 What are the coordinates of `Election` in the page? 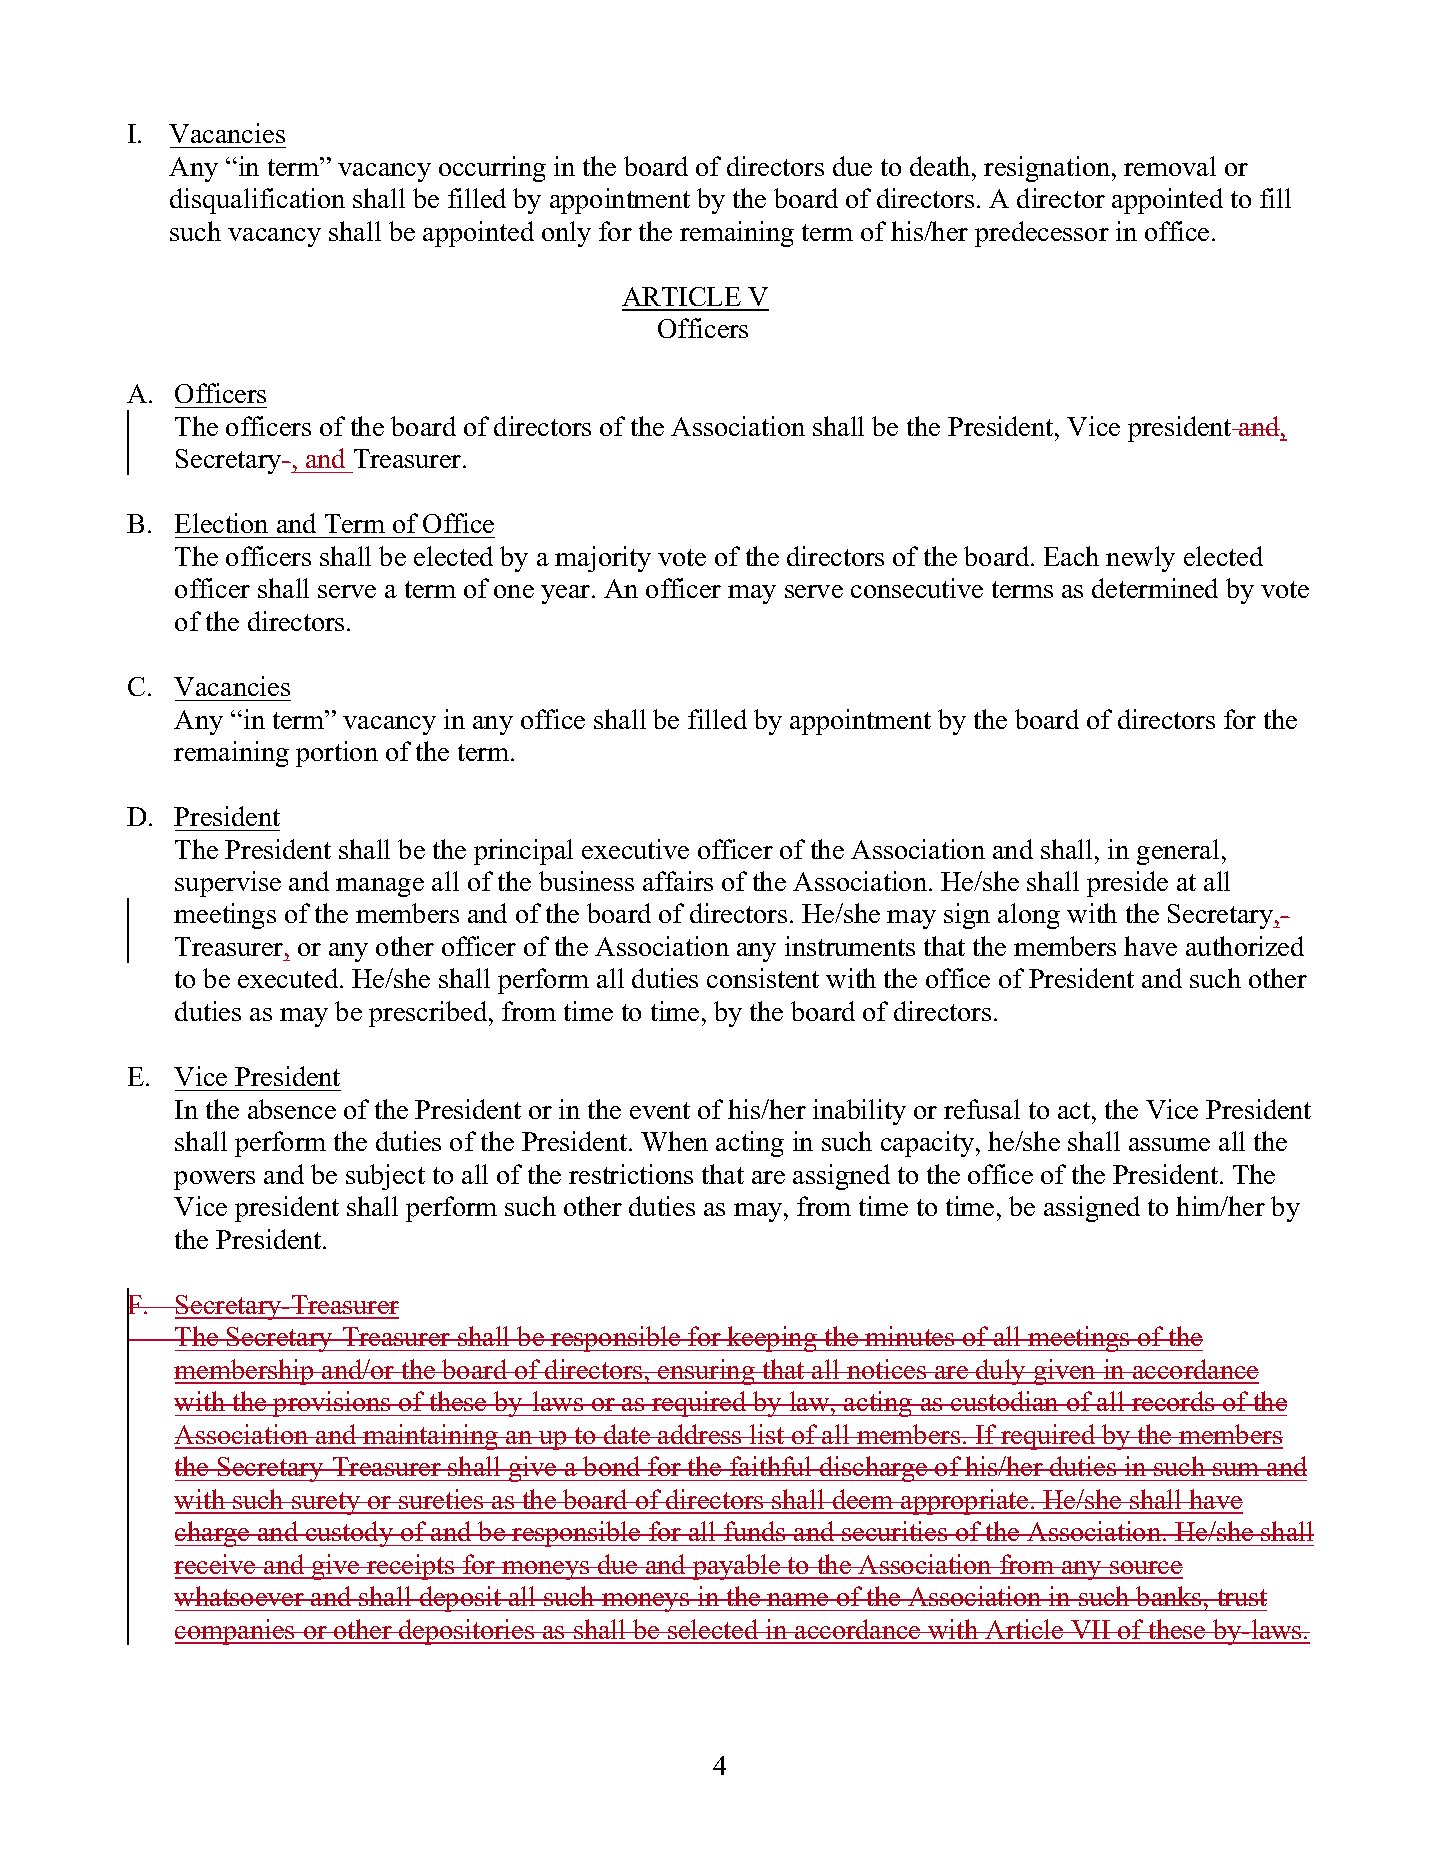 It's located at (221, 523).
